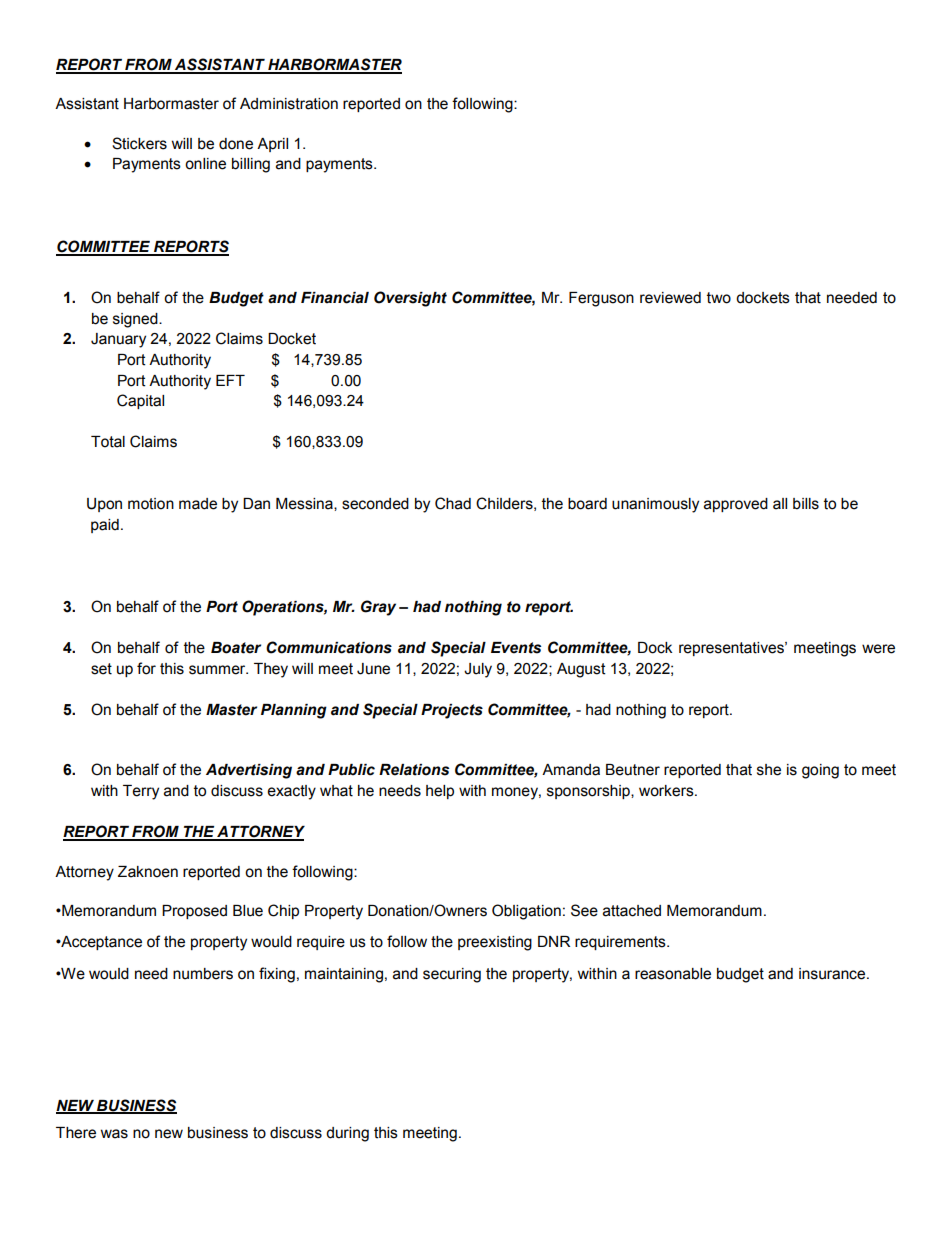 The width and height of the screenshot is (952, 1233). What do you see at coordinates (289, 104) in the screenshot?
I see `Administration` at bounding box center [289, 104].
